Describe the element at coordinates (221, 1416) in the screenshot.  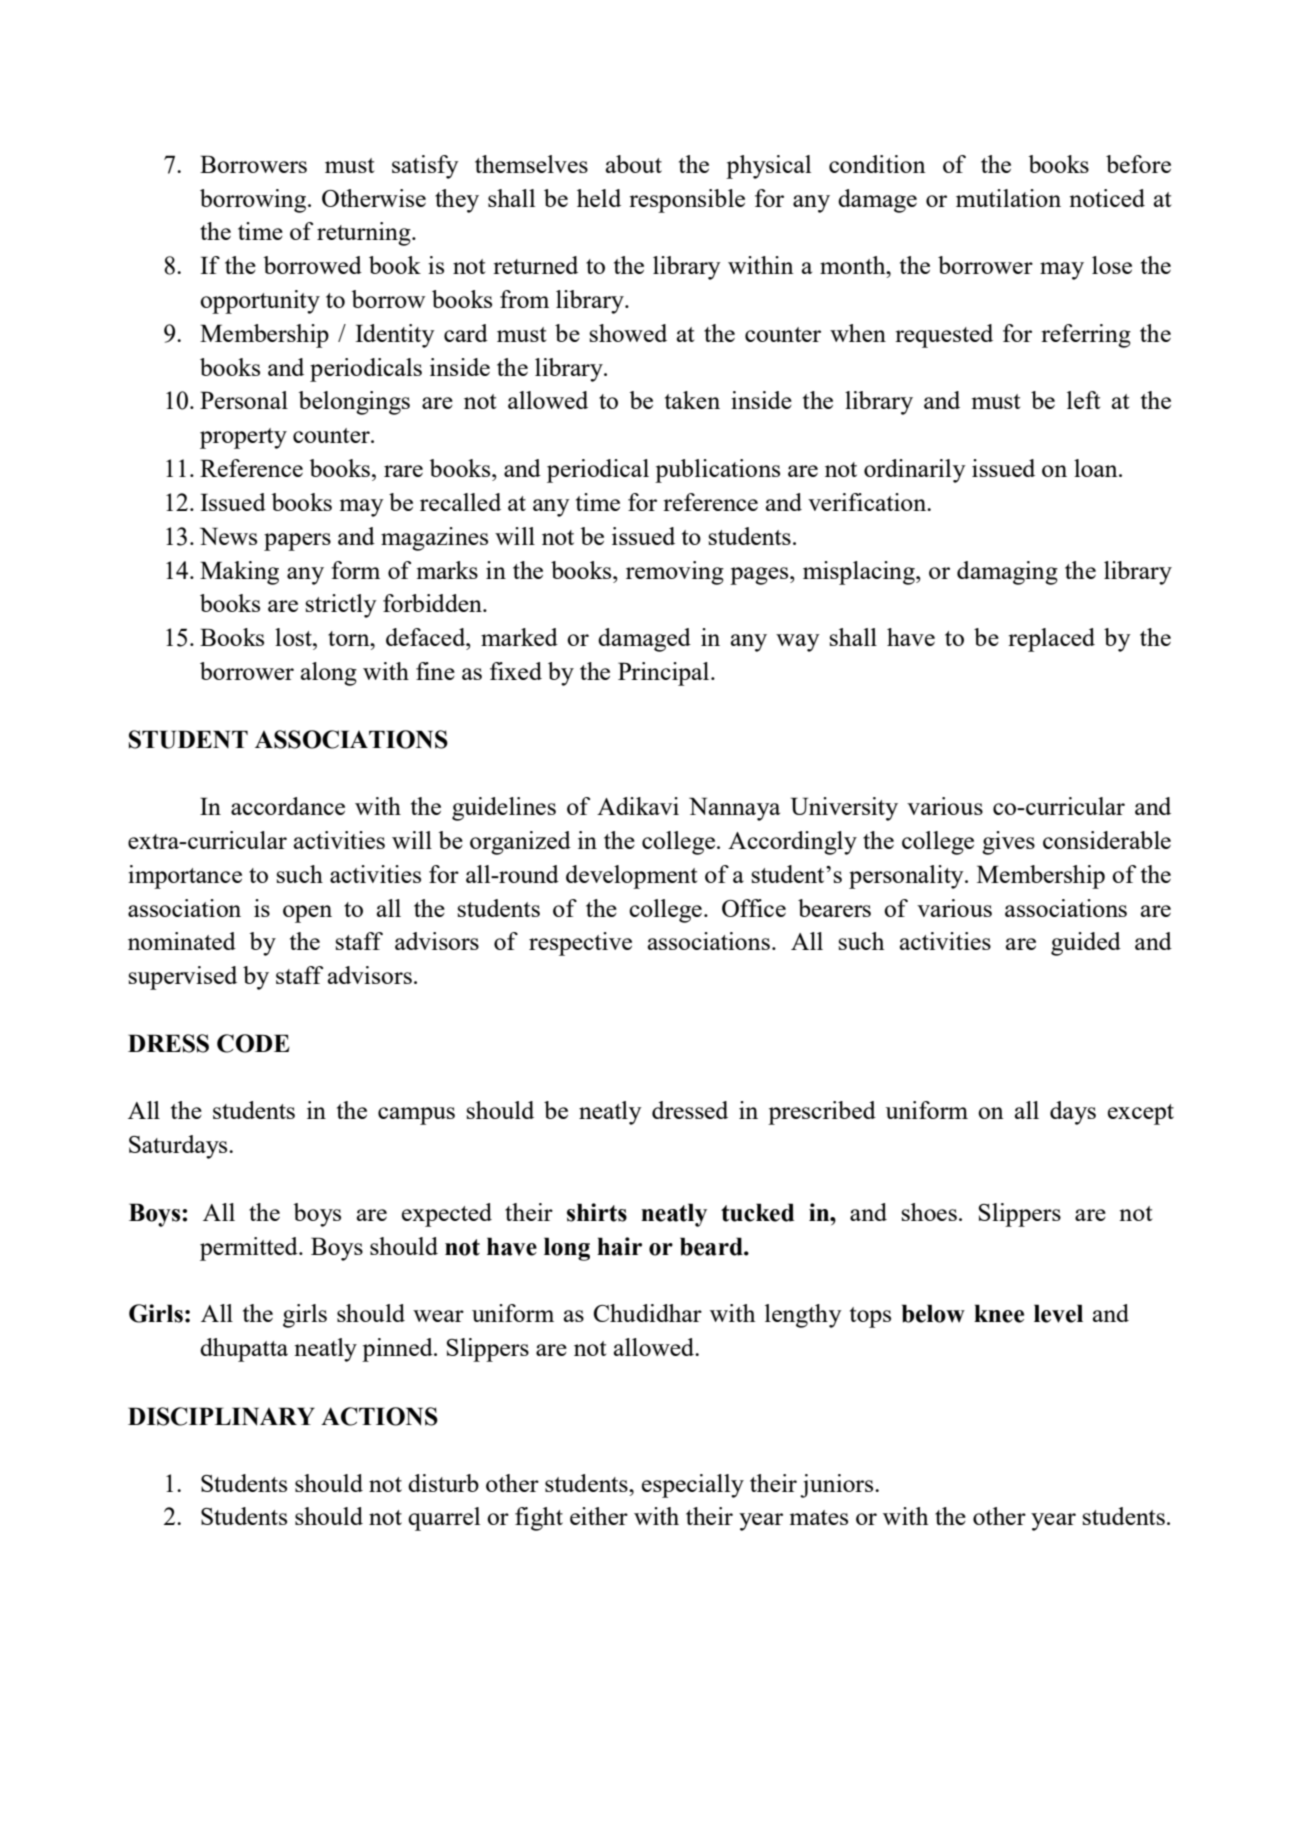
I see `DISCIPLINARY` at that location.
